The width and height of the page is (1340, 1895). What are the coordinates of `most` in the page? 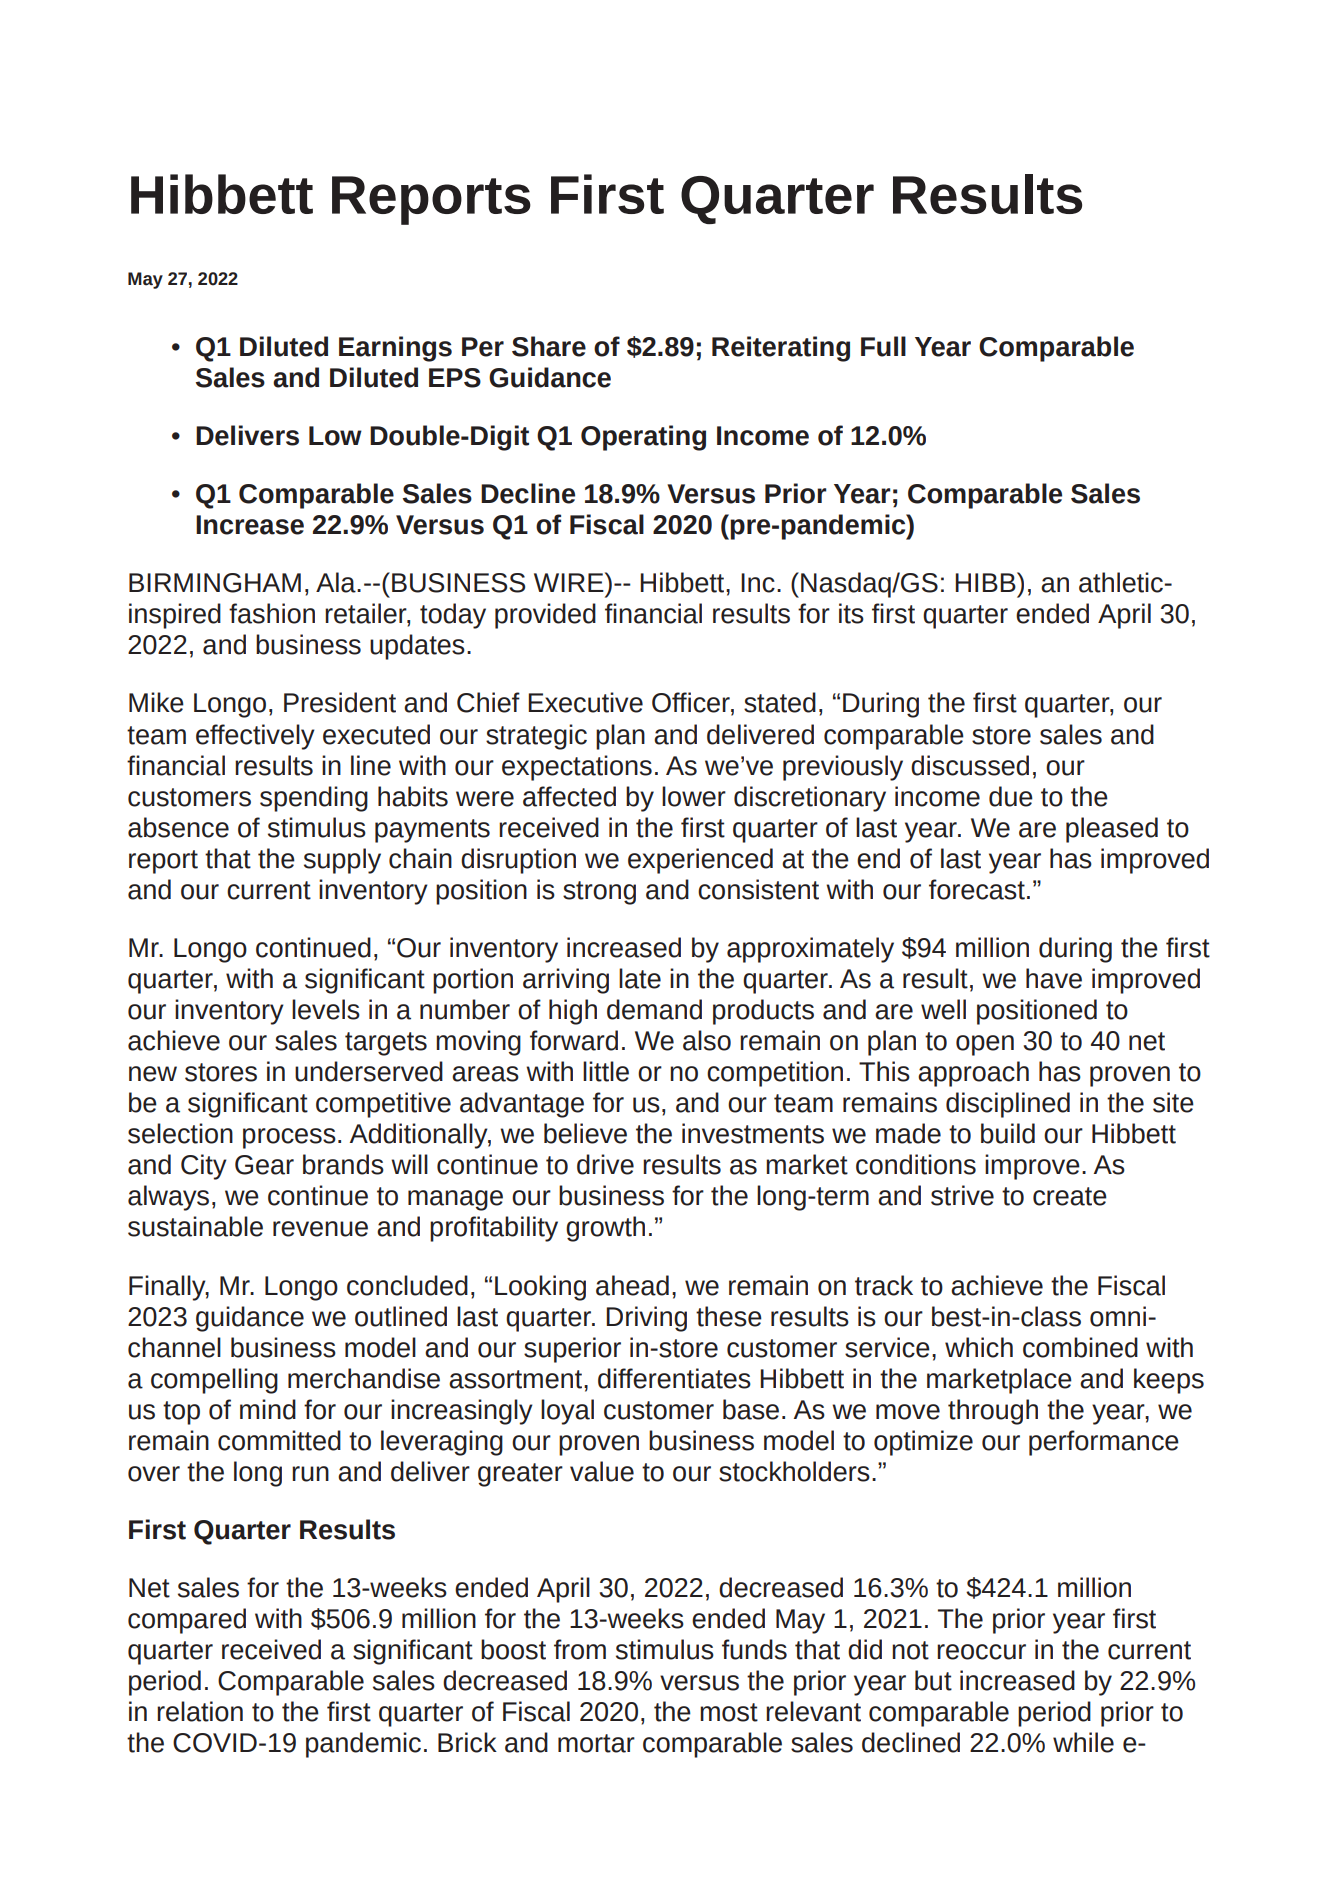 It's located at (729, 1712).
